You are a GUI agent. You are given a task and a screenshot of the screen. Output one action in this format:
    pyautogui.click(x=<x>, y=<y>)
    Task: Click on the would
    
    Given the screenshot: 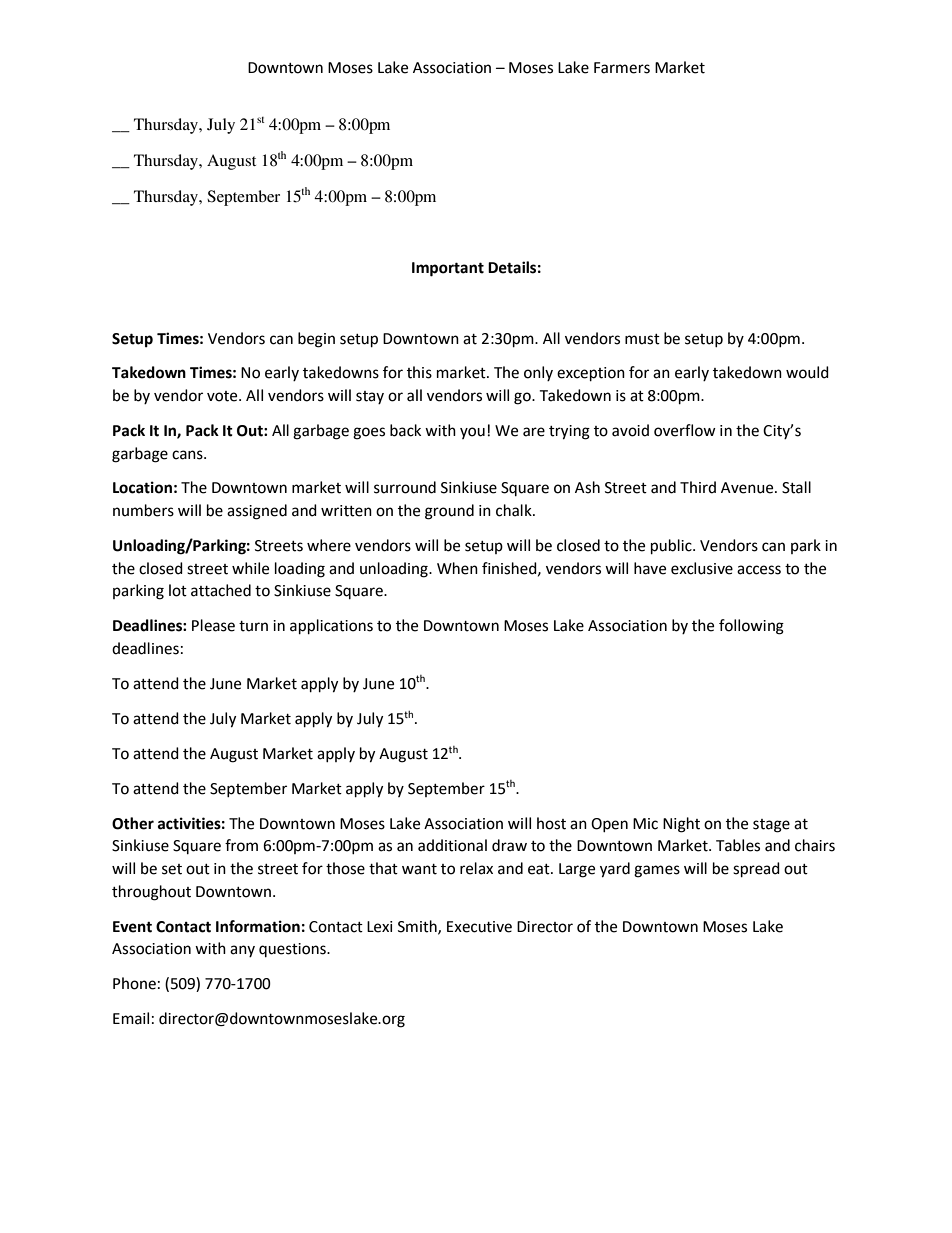 What is the action you would take?
    pyautogui.click(x=807, y=372)
